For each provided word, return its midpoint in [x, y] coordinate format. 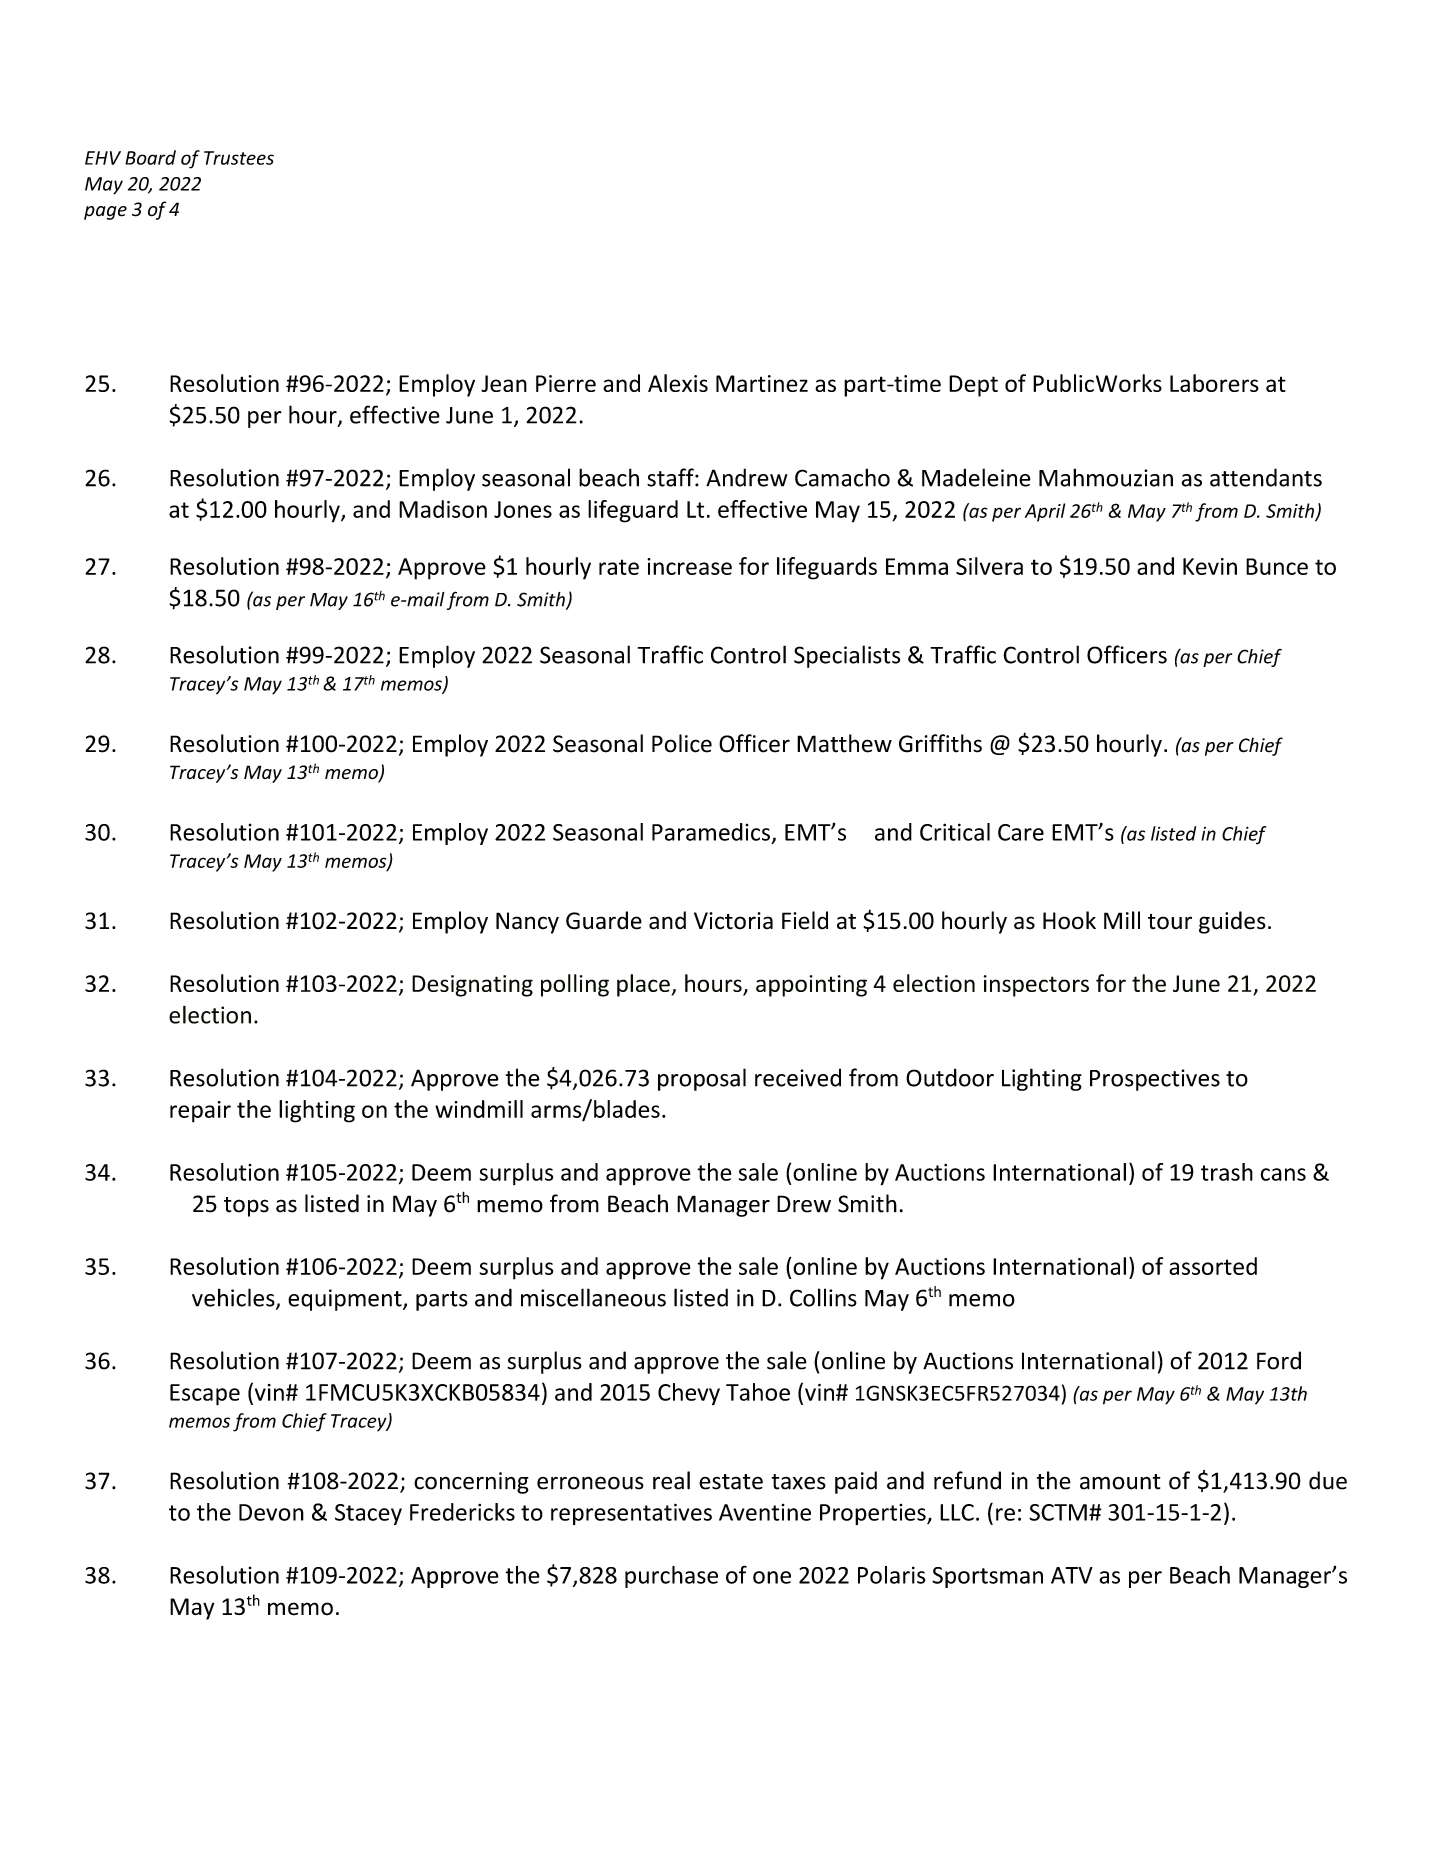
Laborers [1214, 383]
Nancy [527, 923]
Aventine [765, 1512]
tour [1170, 922]
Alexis [678, 383]
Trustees [239, 158]
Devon [271, 1512]
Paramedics [711, 832]
